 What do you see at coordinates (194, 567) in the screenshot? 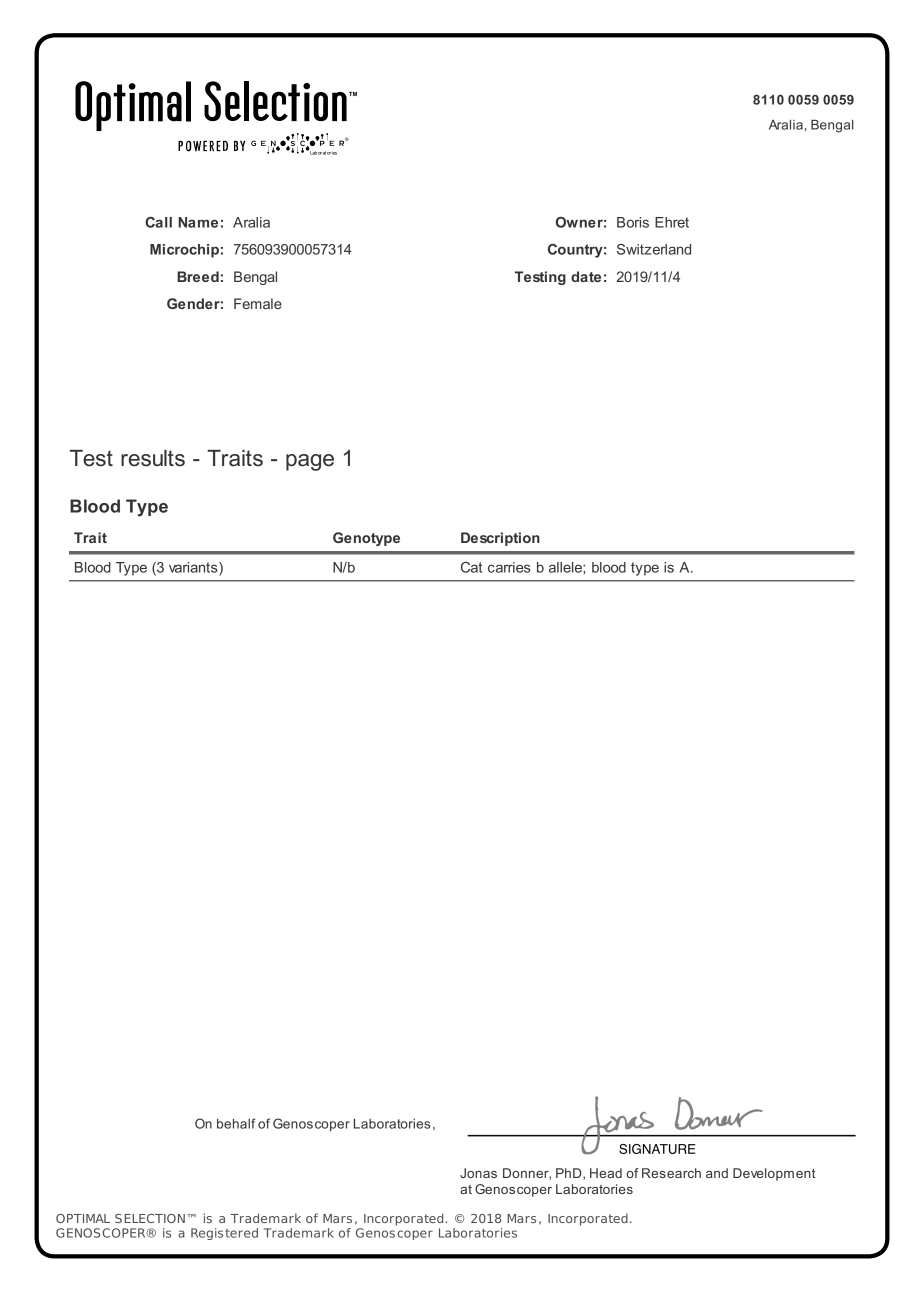
I see `variants` at bounding box center [194, 567].
